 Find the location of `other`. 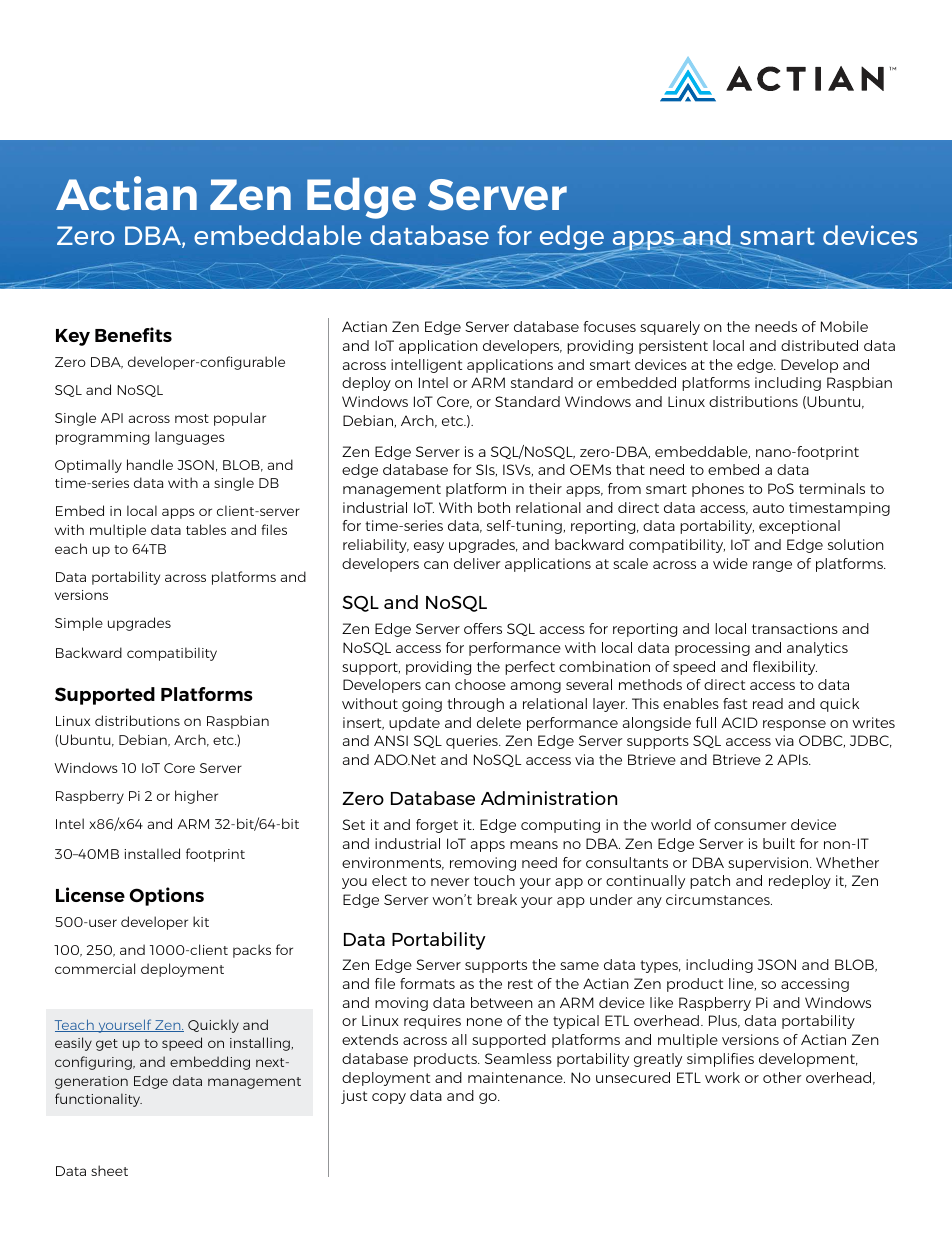

other is located at coordinates (782, 1077).
